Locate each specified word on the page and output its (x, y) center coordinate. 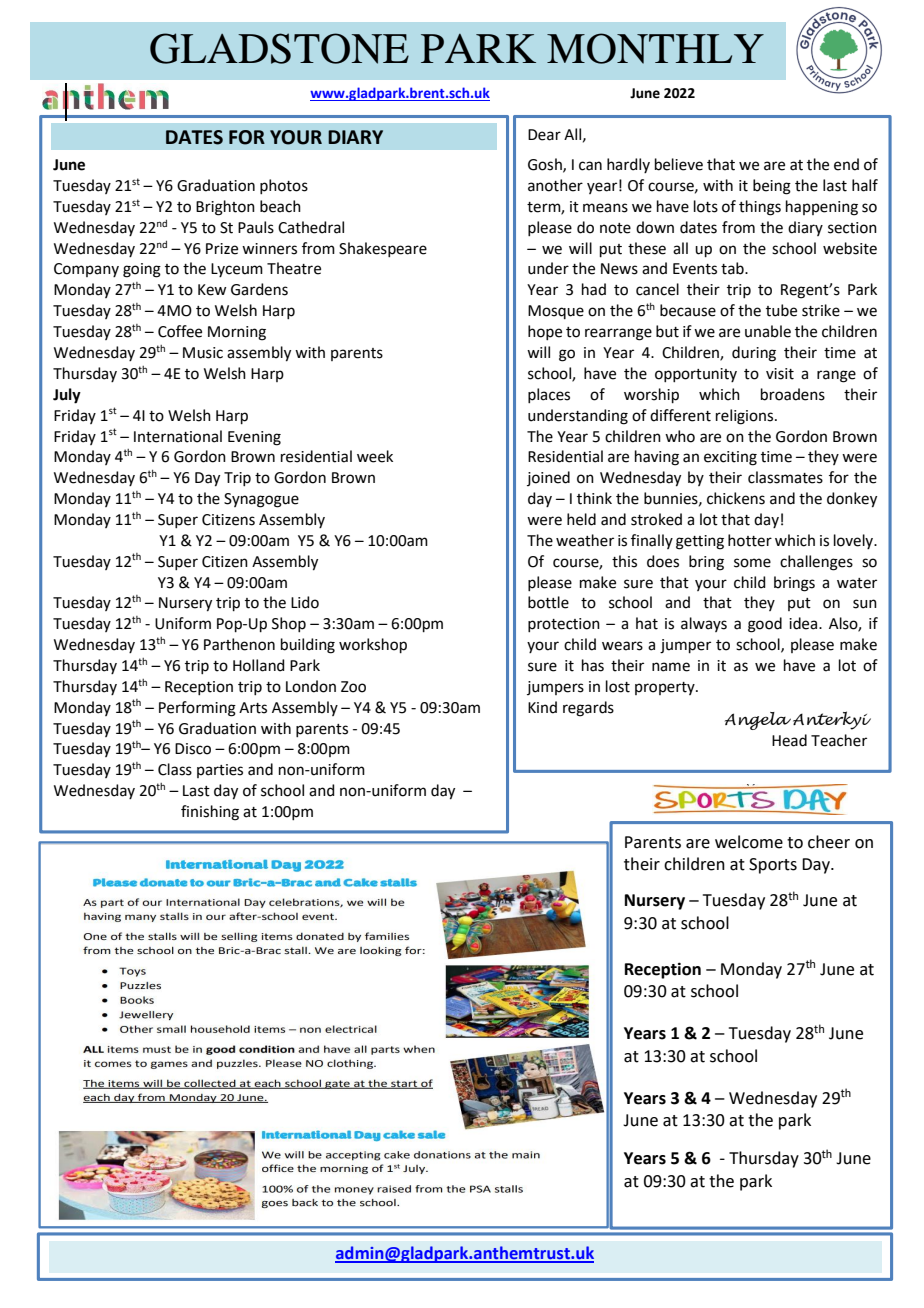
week (375, 456)
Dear (544, 135)
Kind (542, 707)
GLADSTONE (279, 48)
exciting (730, 458)
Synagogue (261, 500)
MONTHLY (655, 48)
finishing (210, 813)
